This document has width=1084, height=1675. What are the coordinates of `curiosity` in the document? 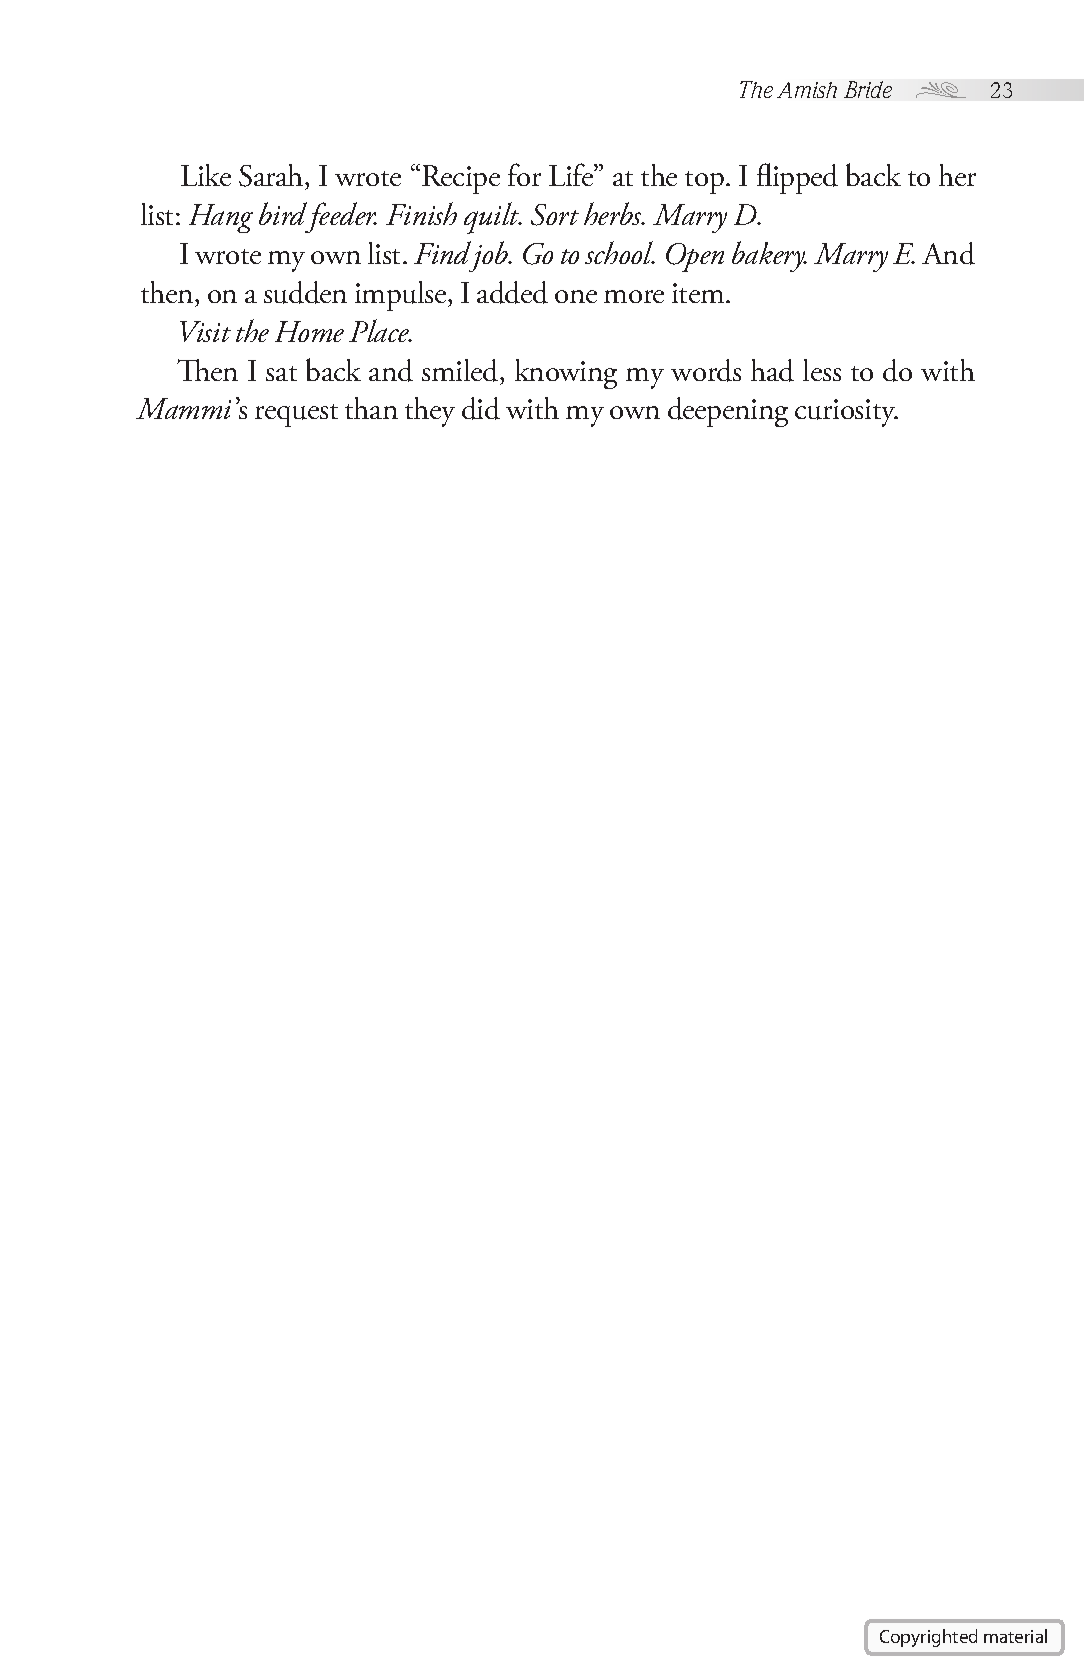 It's located at (846, 413).
